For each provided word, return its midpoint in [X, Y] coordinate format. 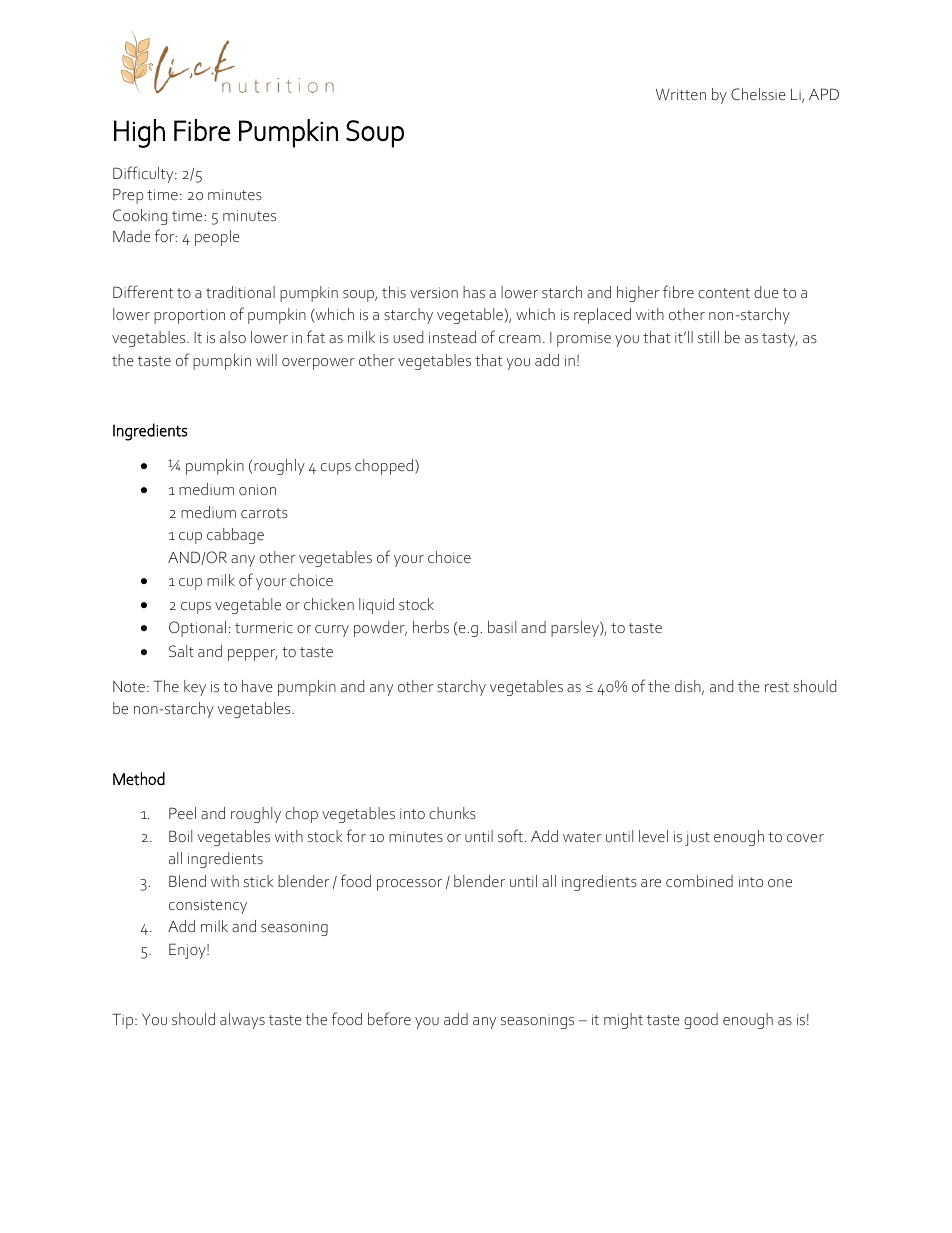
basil [502, 627]
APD [824, 94]
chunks [452, 813]
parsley [576, 629]
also [233, 337]
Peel [182, 813]
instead [452, 337]
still [708, 337]
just [697, 838]
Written [681, 94]
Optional [197, 629]
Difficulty [144, 174]
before [389, 1018]
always [242, 1021]
